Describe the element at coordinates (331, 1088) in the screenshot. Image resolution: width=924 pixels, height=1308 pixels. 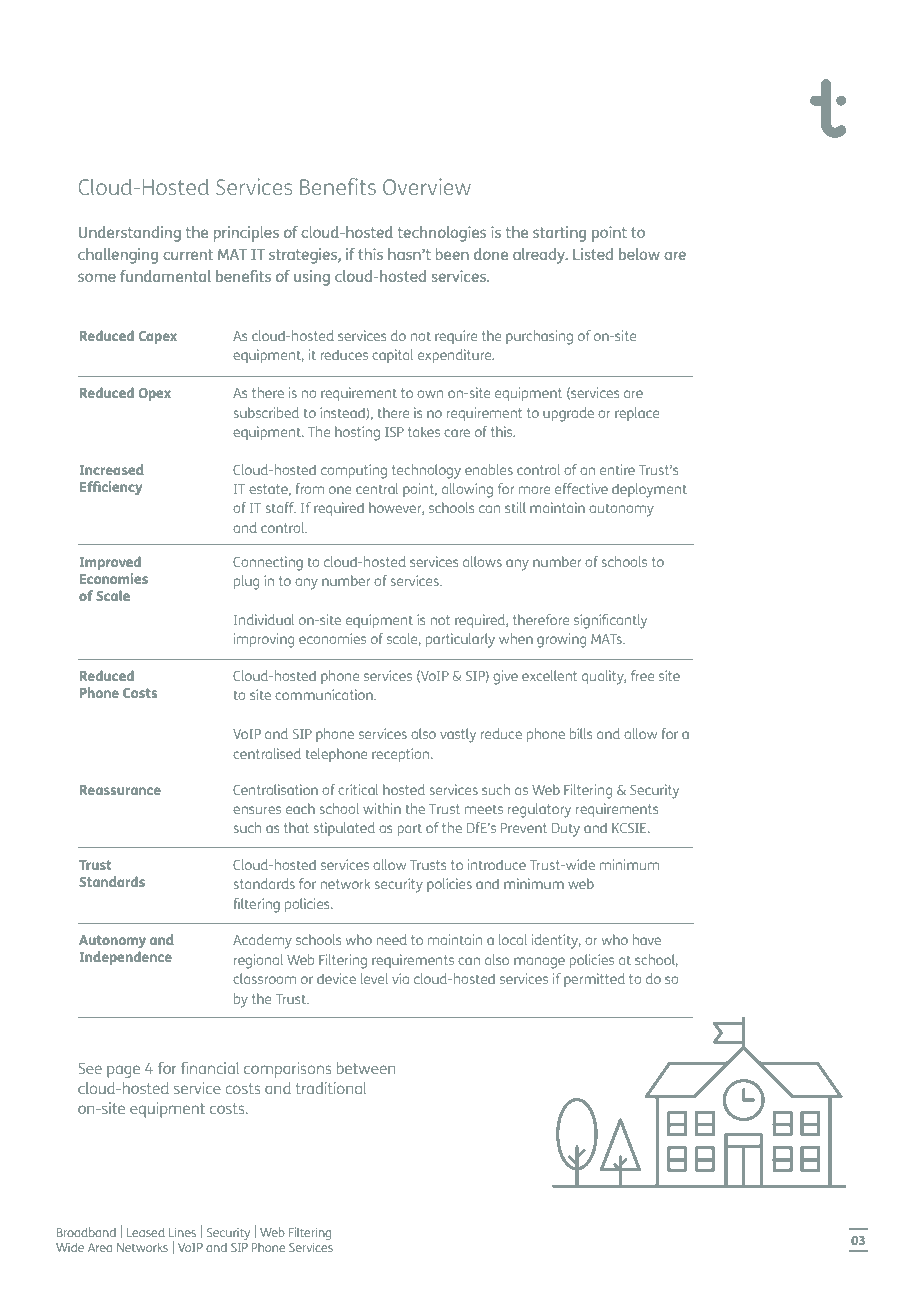
I see `traditional` at that location.
